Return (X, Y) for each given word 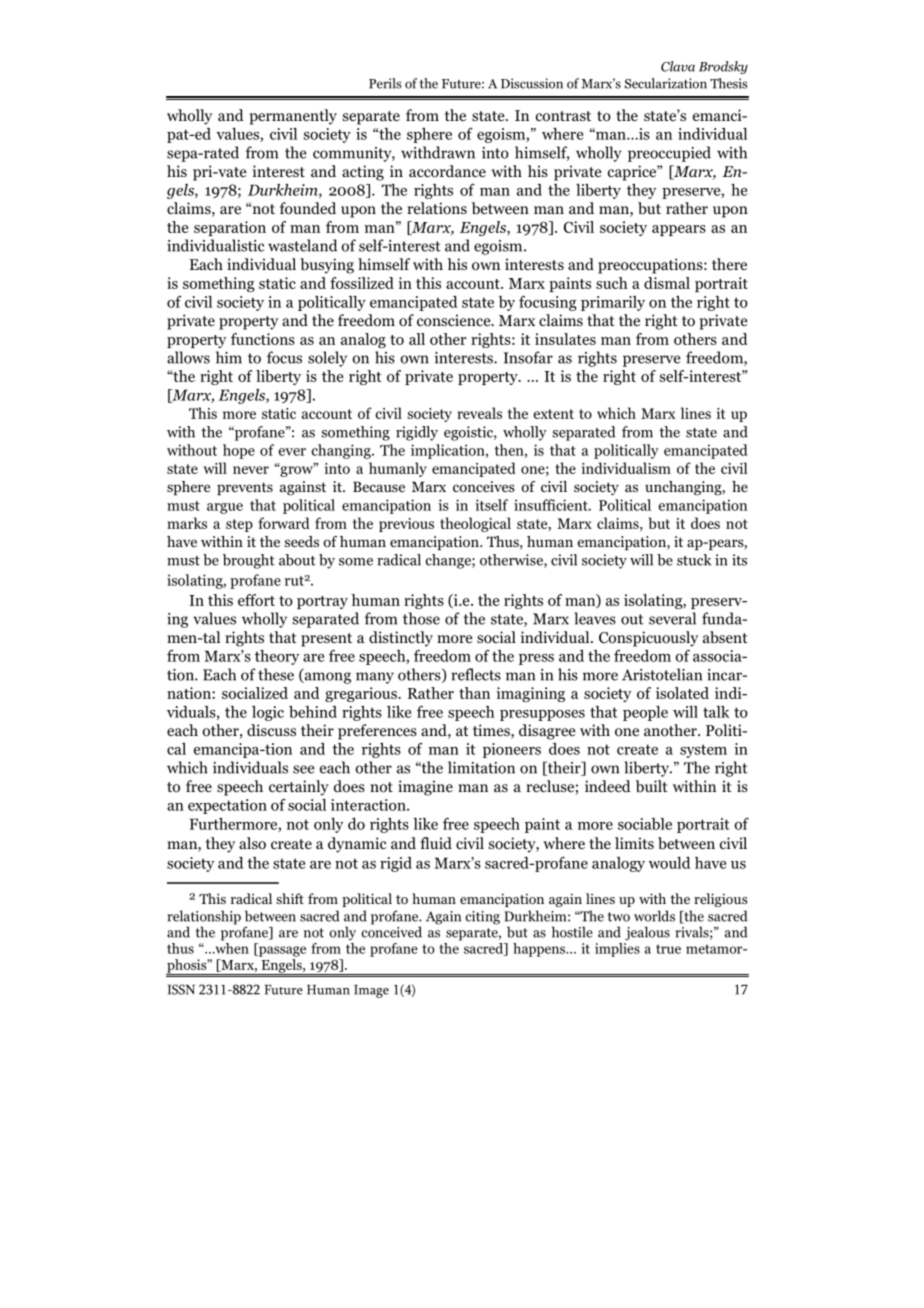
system (703, 751)
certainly (299, 788)
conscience (455, 320)
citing (482, 918)
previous (406, 525)
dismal (667, 283)
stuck (694, 560)
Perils (385, 83)
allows (188, 357)
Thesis (728, 83)
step (239, 525)
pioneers (512, 750)
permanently (293, 117)
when (231, 947)
